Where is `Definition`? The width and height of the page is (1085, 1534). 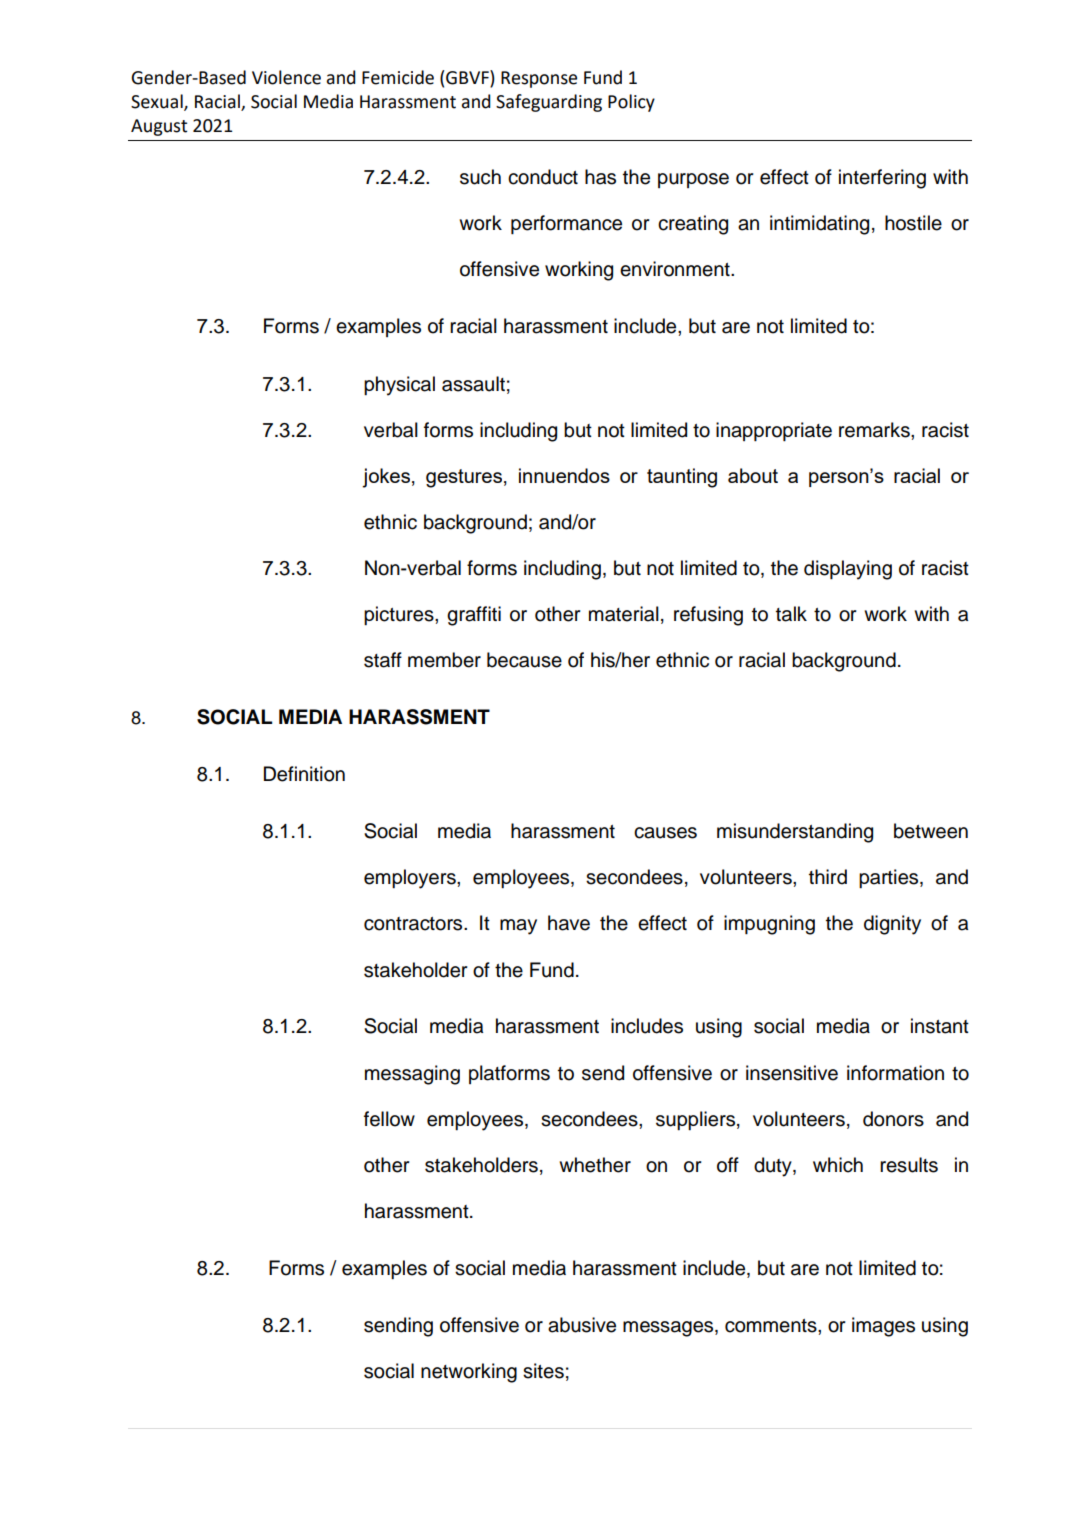 Definition is located at coordinates (304, 774).
